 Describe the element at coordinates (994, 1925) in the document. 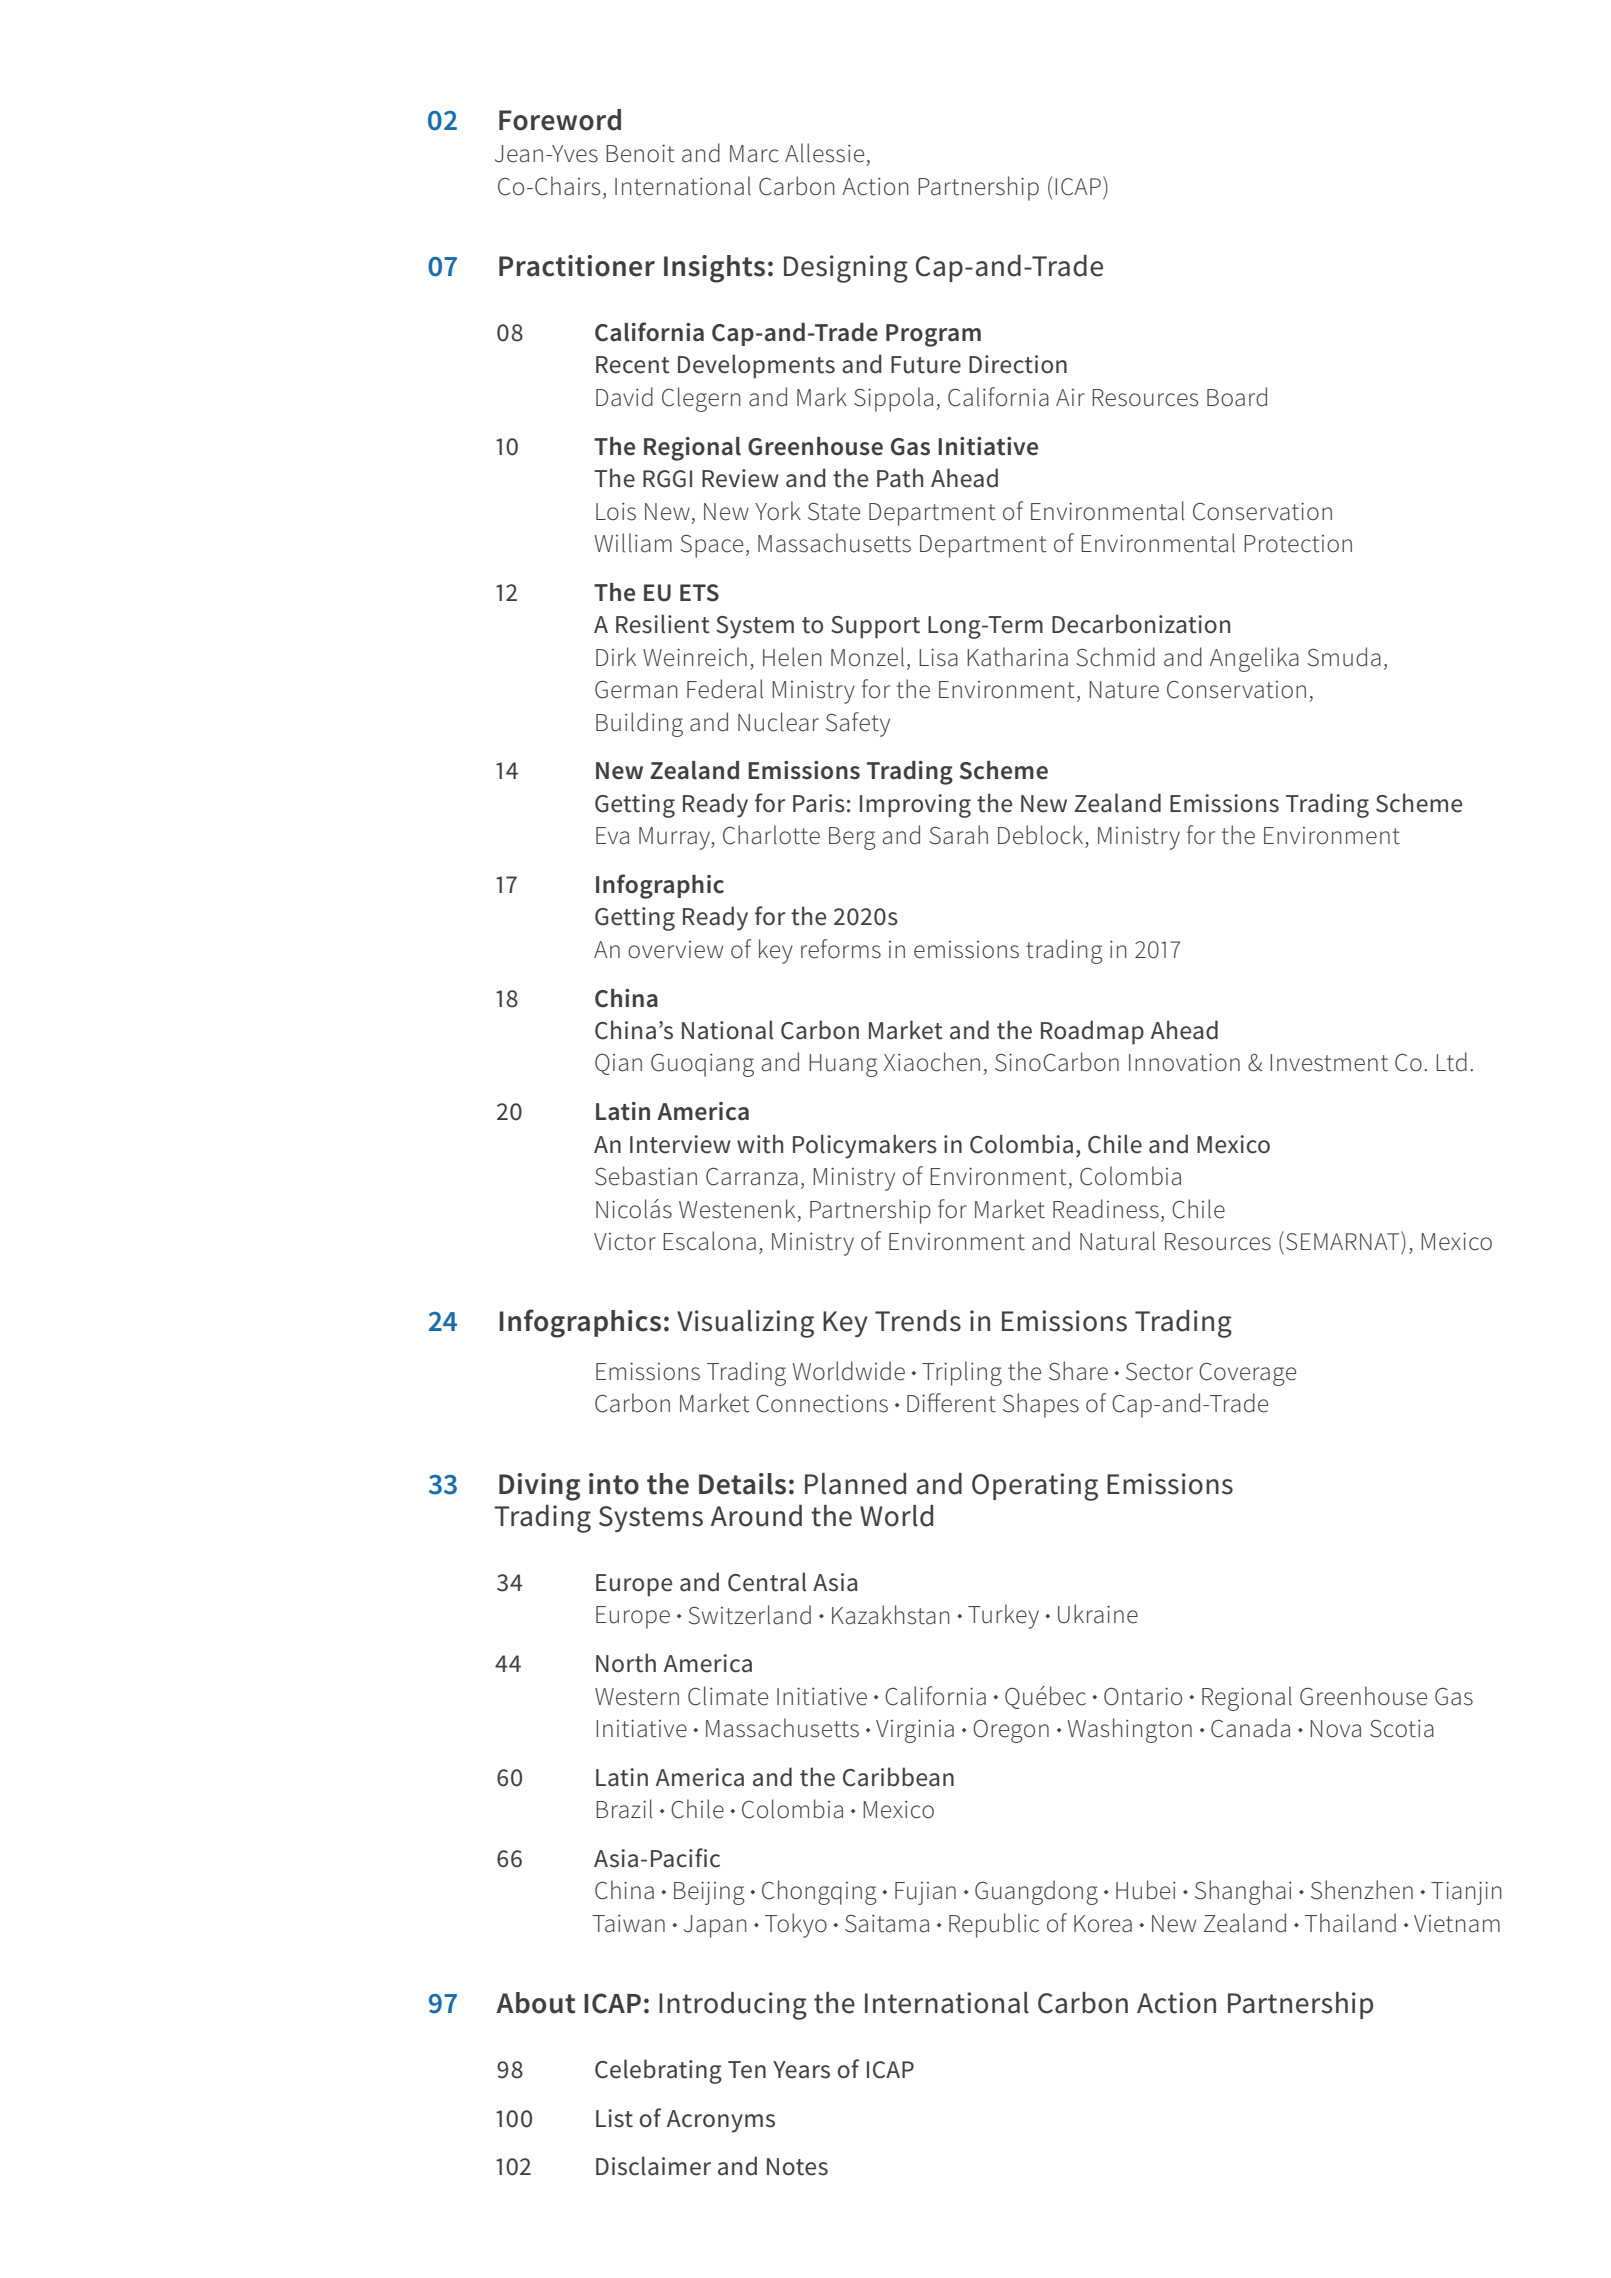

I see `Republic` at that location.
